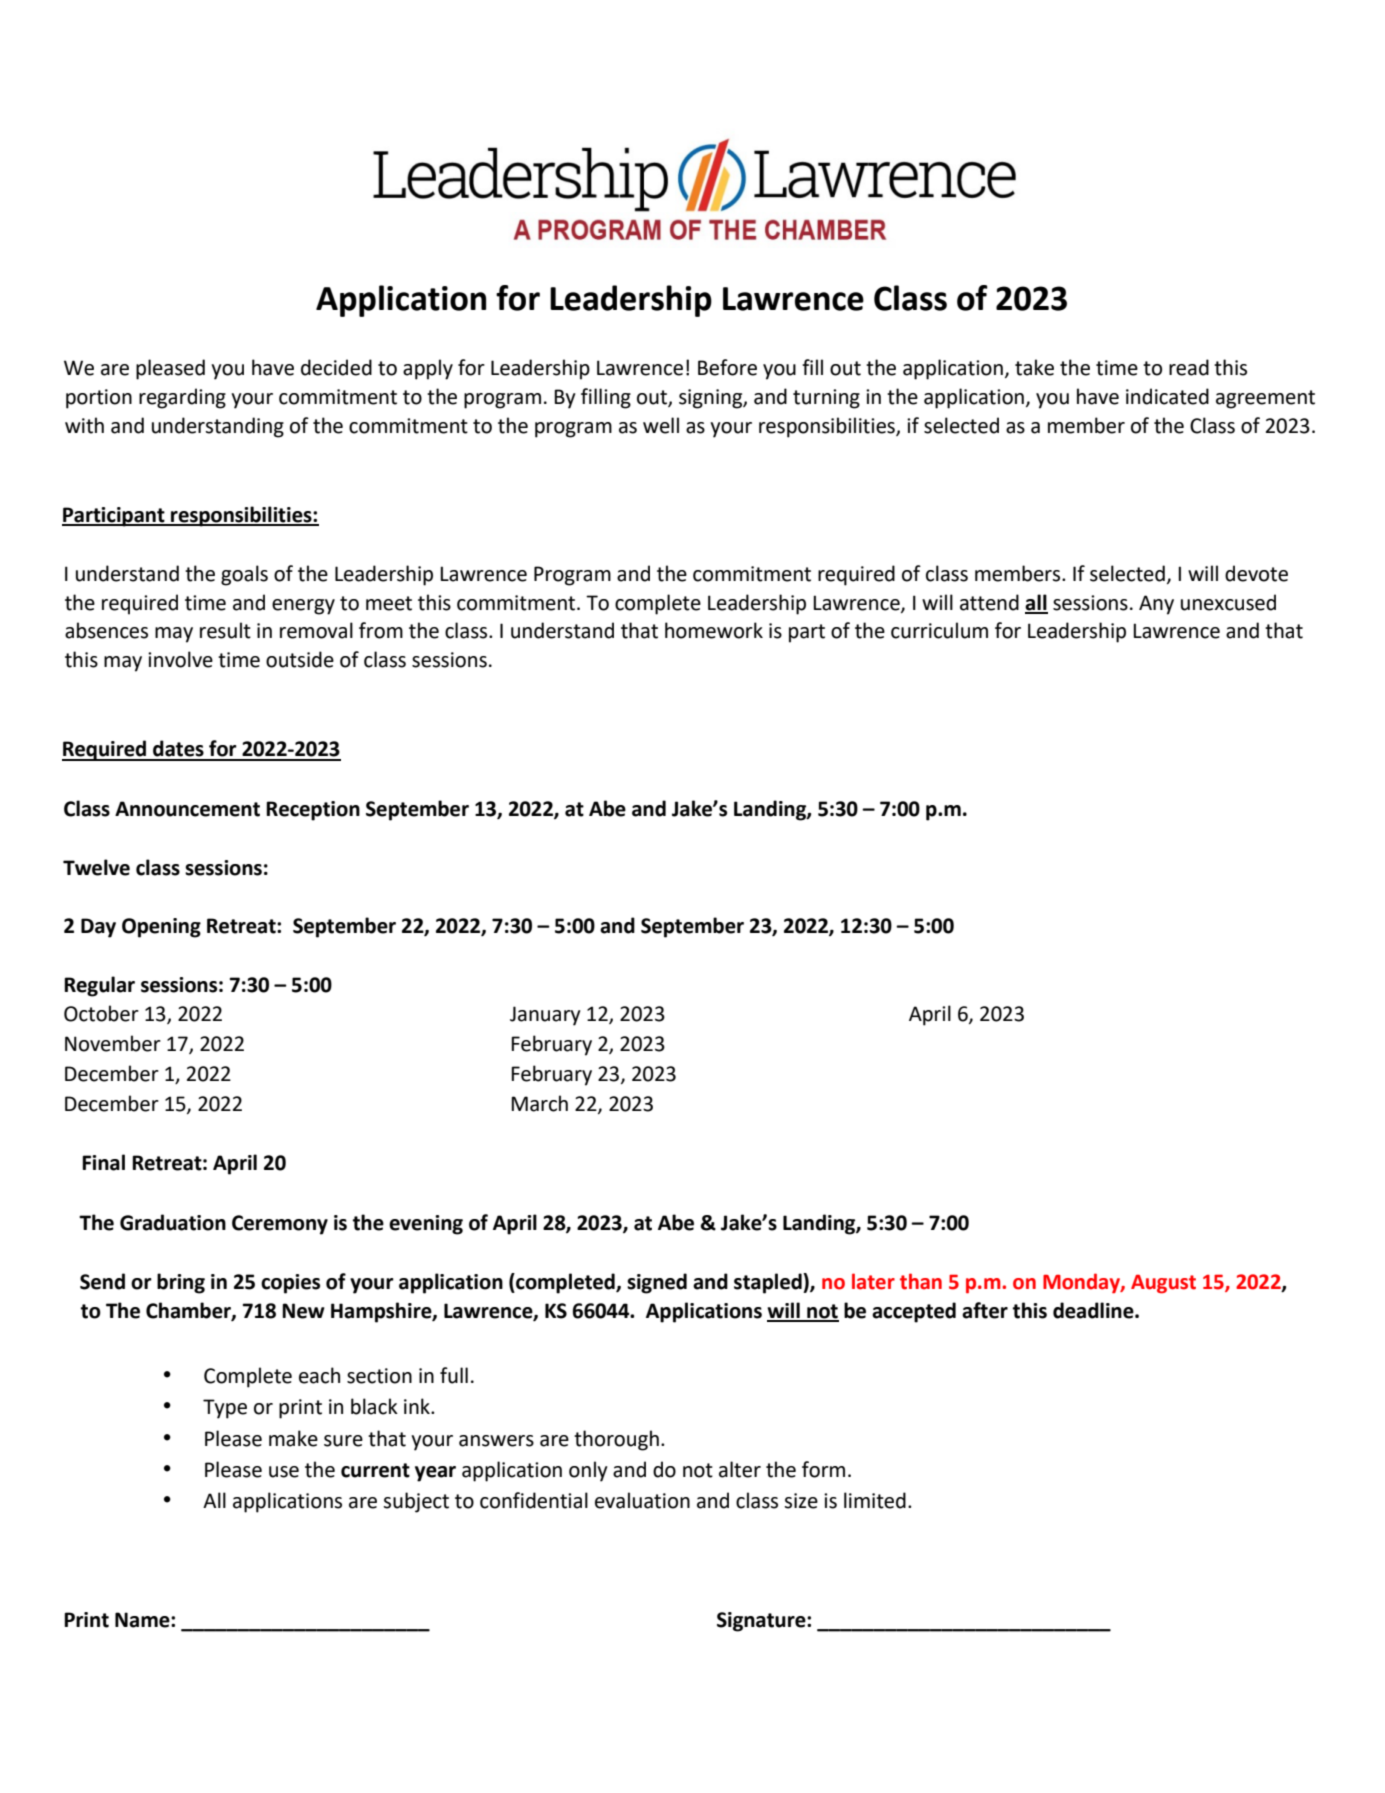  Describe the element at coordinates (293, 1438) in the page. I see `make` at that location.
